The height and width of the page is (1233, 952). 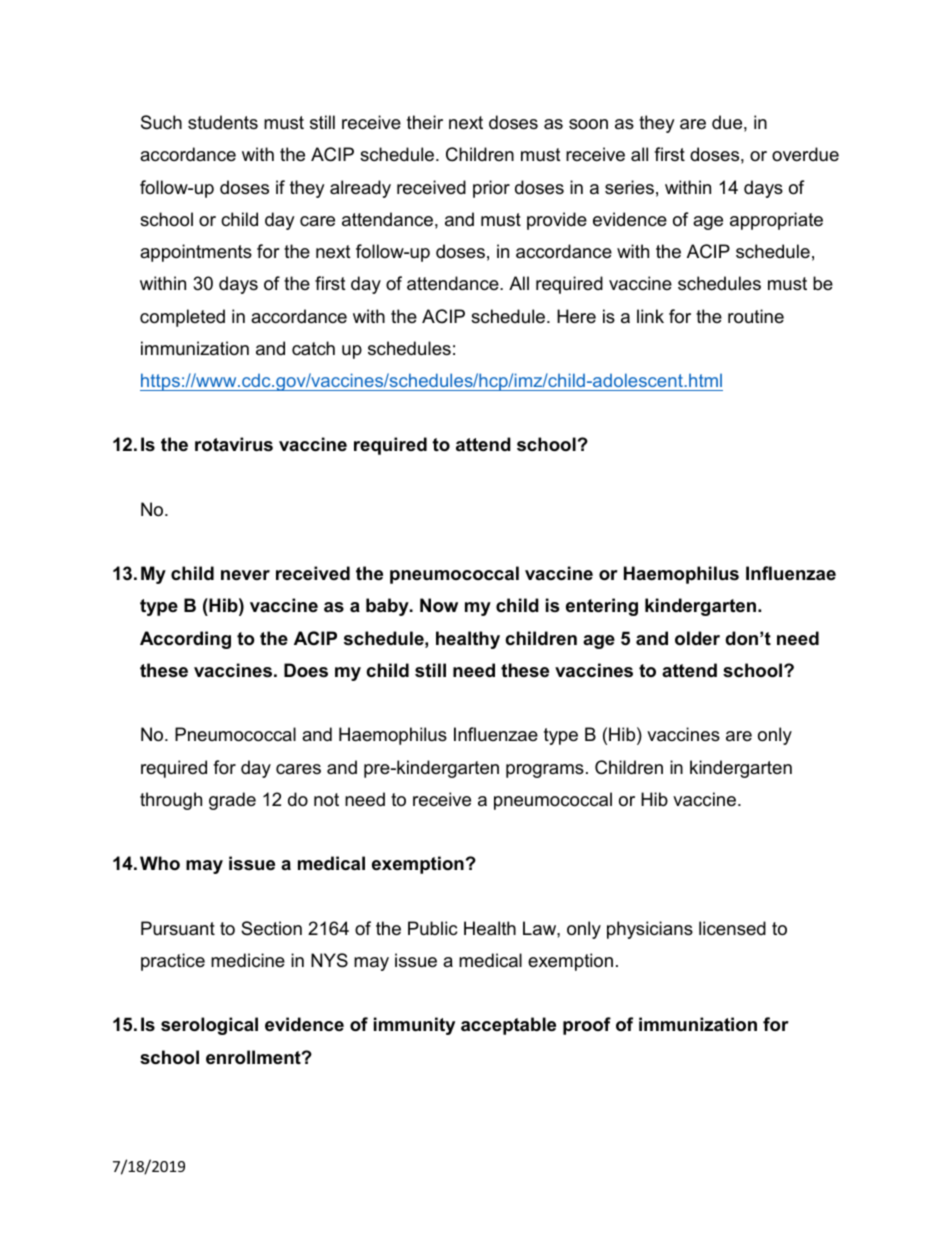 What do you see at coordinates (732, 928) in the page?
I see `licensed` at bounding box center [732, 928].
